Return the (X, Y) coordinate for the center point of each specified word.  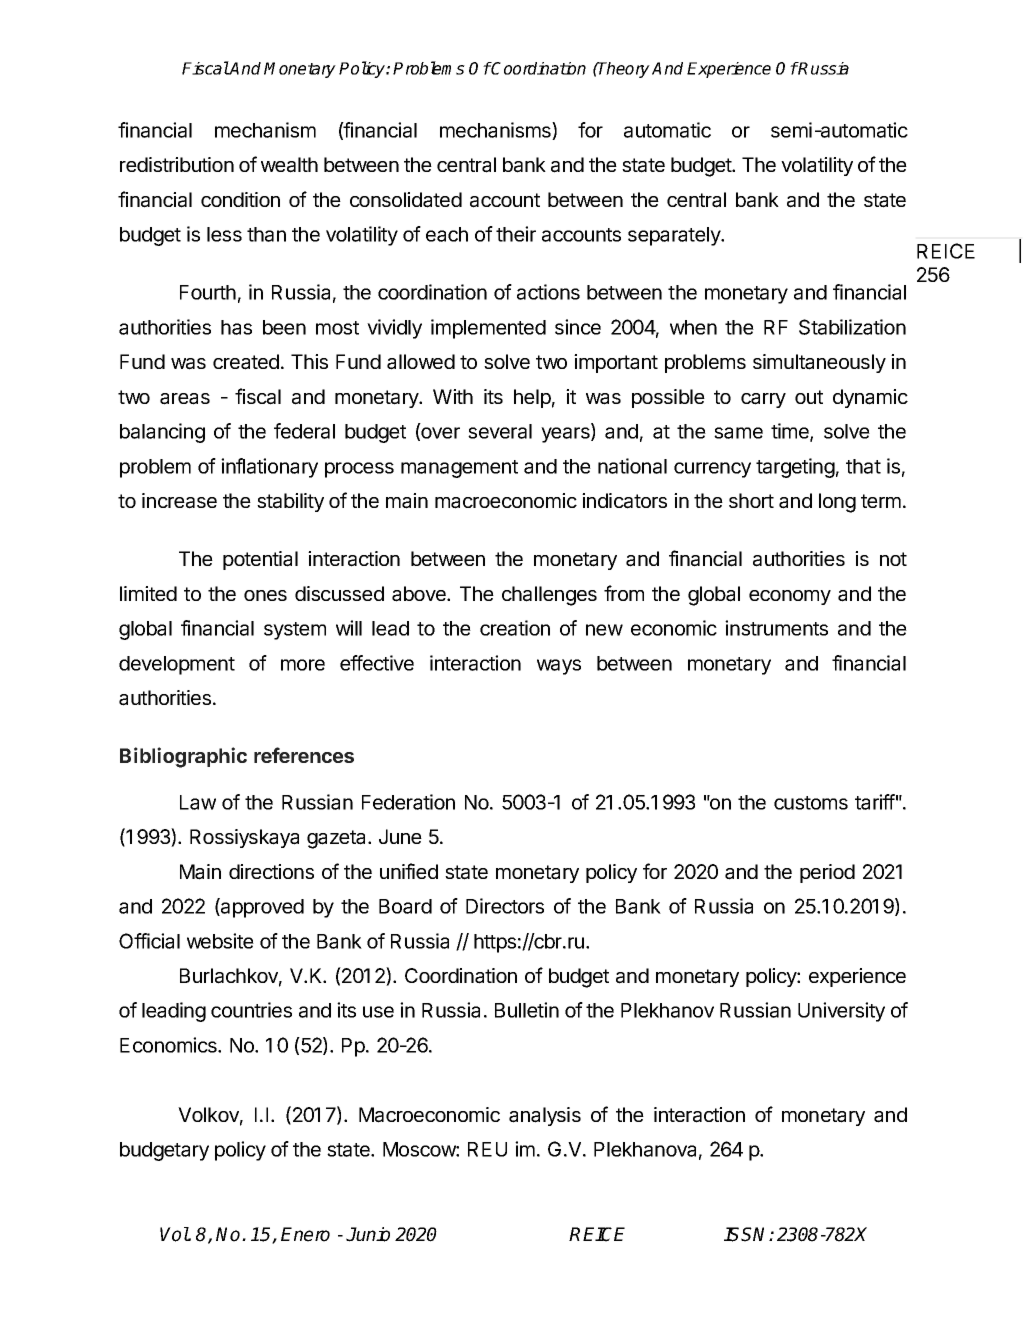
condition (240, 199)
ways (559, 667)
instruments (776, 628)
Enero (305, 1234)
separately (675, 236)
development (177, 665)
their (516, 234)
